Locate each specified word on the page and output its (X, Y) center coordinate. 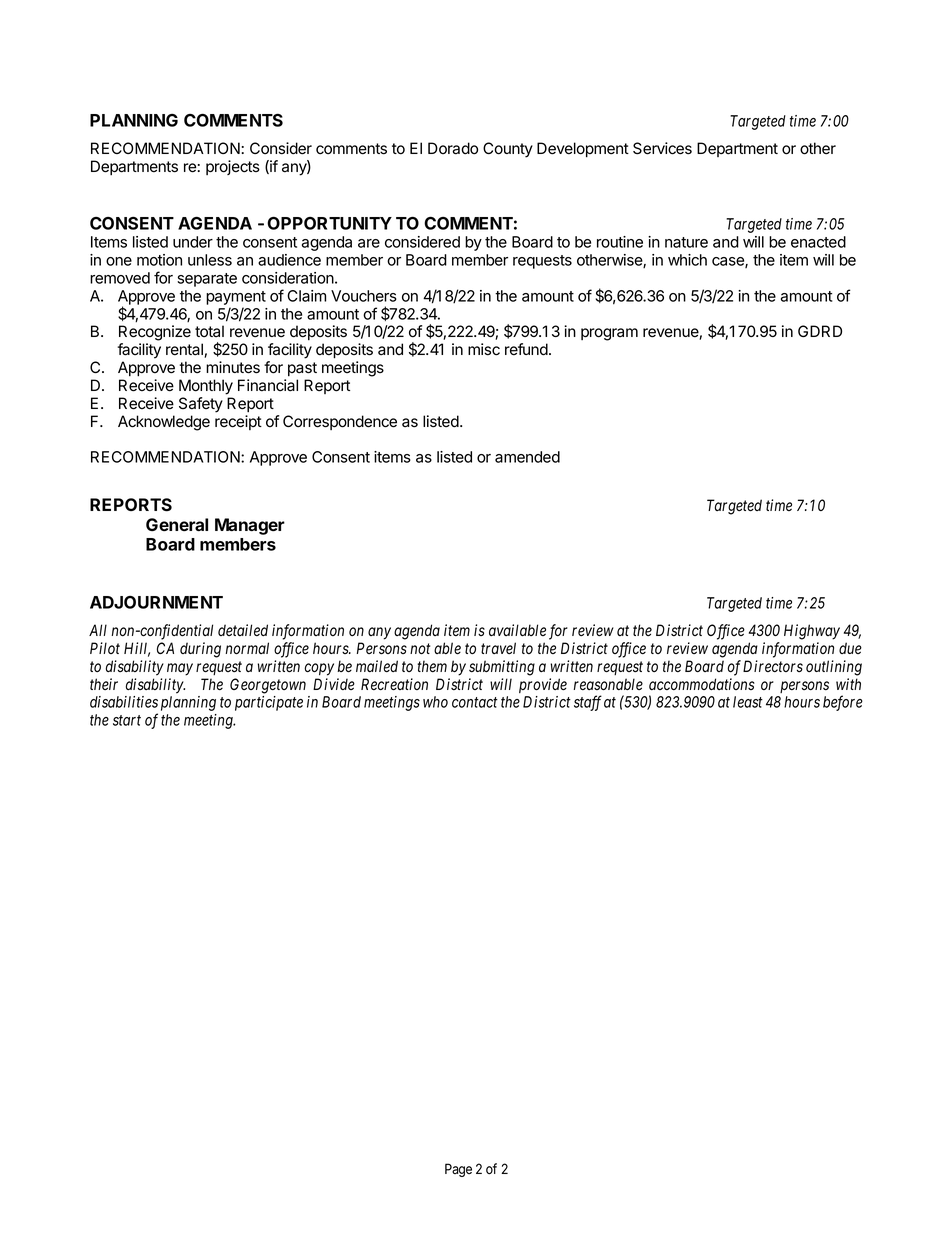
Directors (773, 666)
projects (233, 167)
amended (527, 457)
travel (498, 648)
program (609, 334)
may (180, 669)
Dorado (453, 148)
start (127, 720)
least (748, 702)
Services (662, 148)
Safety (201, 405)
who (435, 702)
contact (475, 702)
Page (458, 1170)
